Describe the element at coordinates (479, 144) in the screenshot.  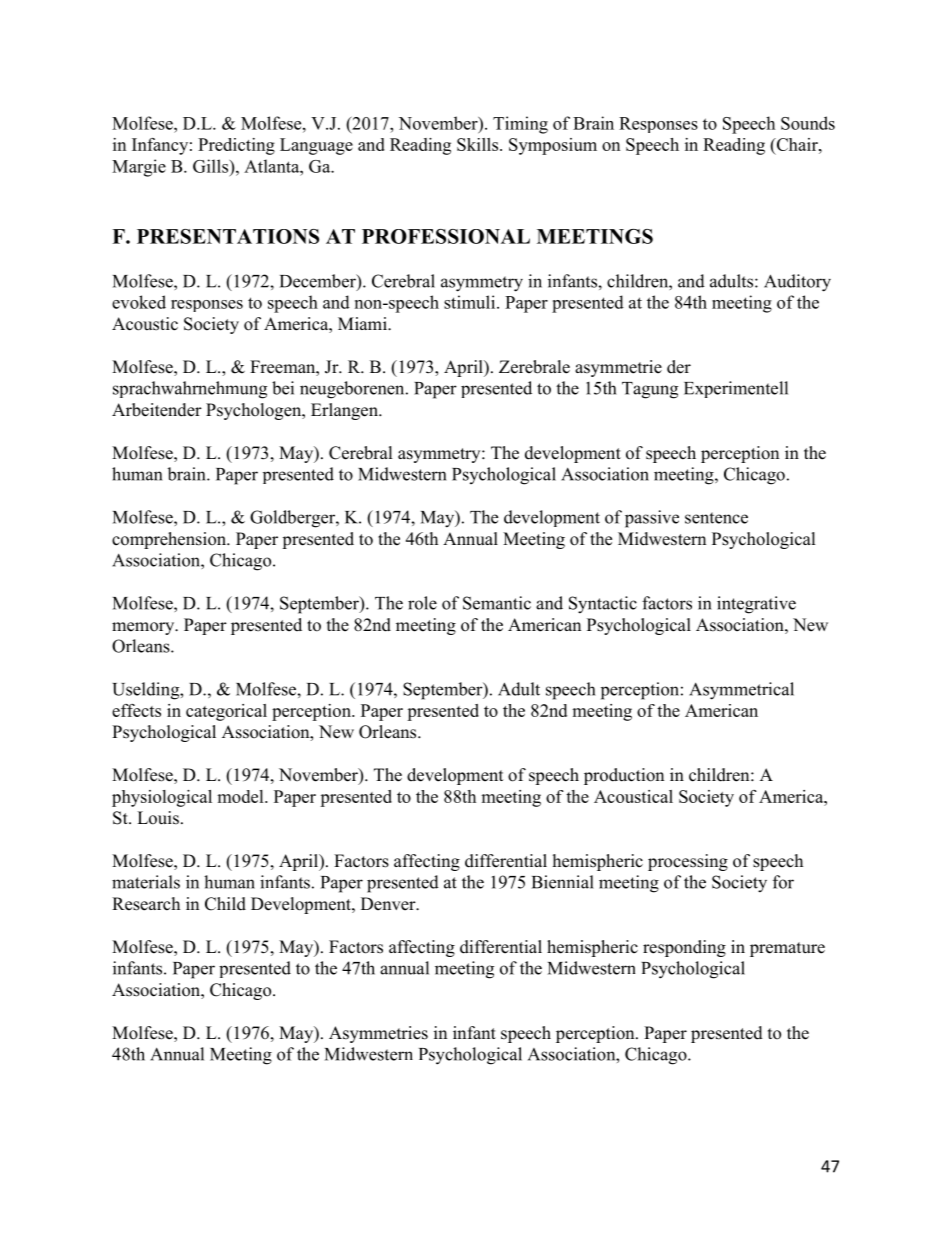
I see `Skills` at that location.
